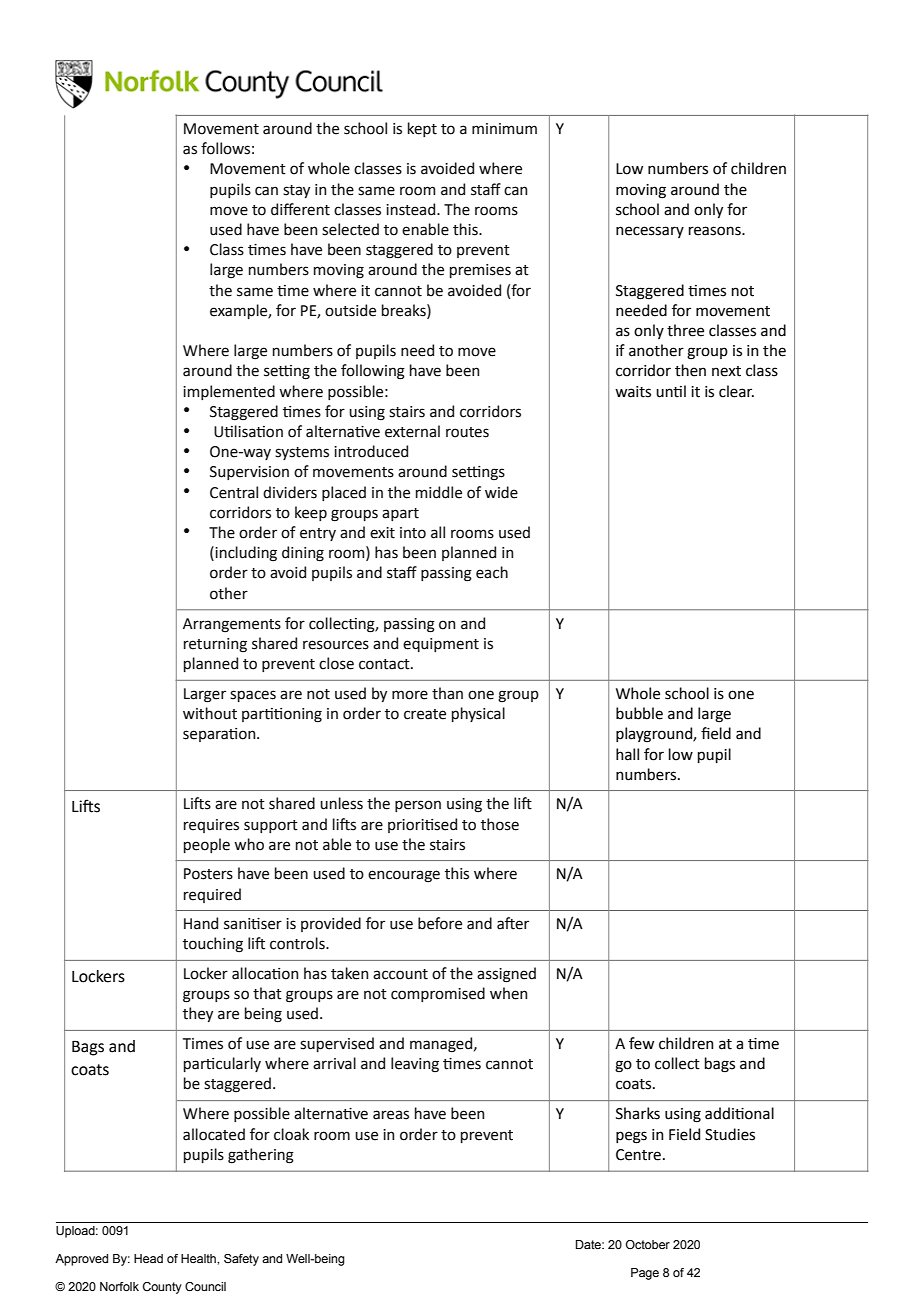 The height and width of the screenshot is (1308, 924). What do you see at coordinates (513, 923) in the screenshot?
I see `acer` at bounding box center [513, 923].
